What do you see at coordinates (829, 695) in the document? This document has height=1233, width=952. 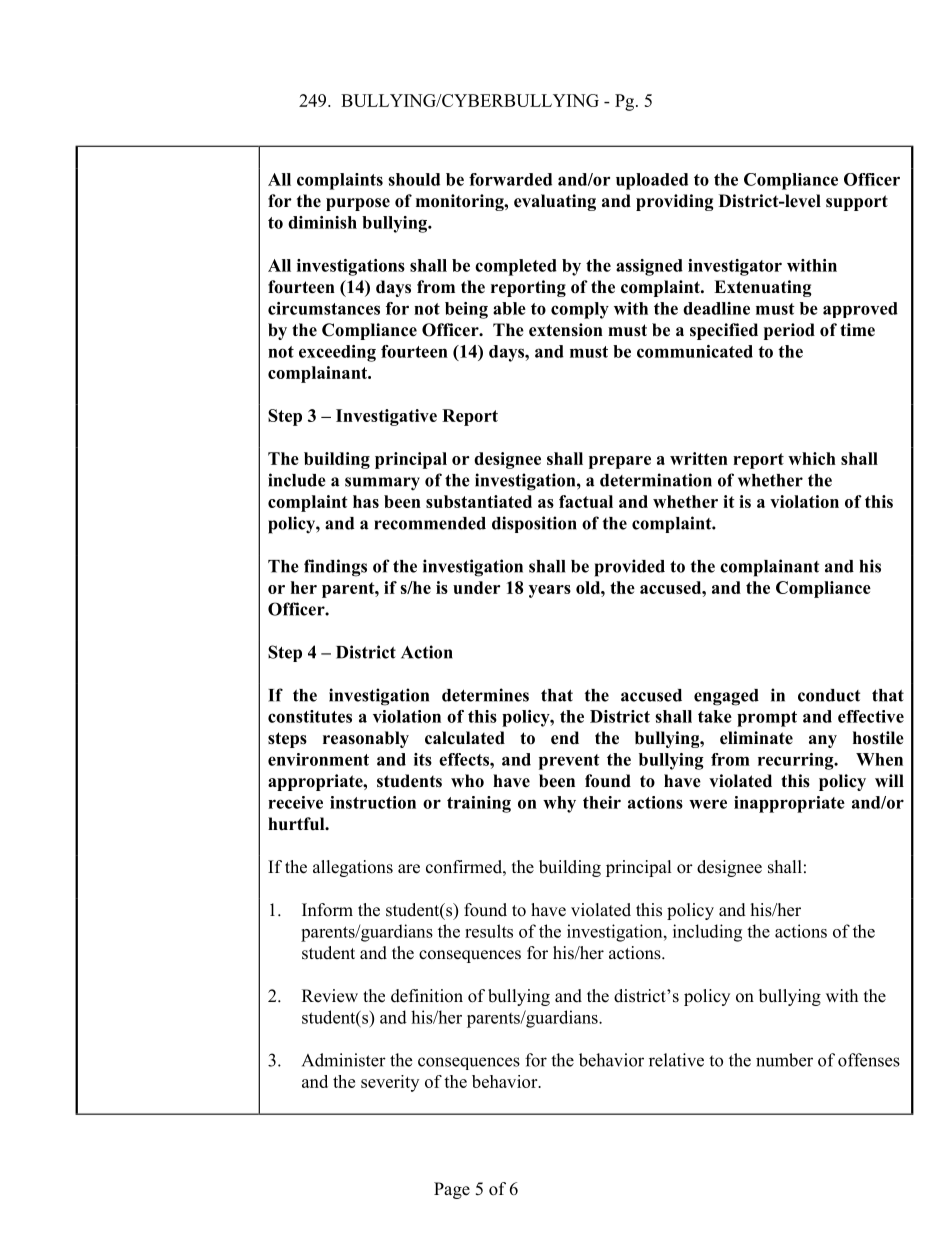 I see `conduct` at bounding box center [829, 695].
